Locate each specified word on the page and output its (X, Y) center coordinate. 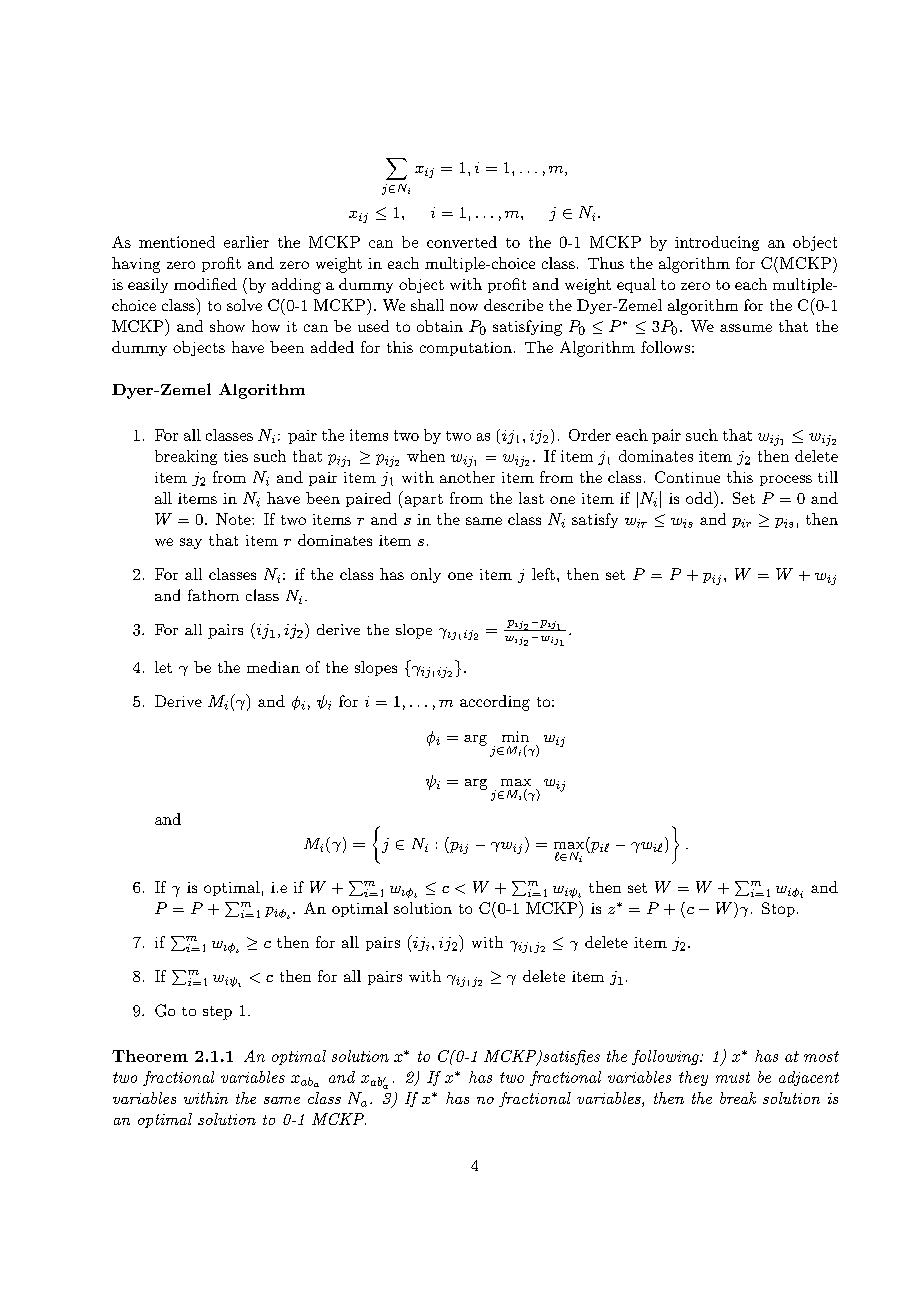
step (217, 1013)
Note (234, 519)
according (495, 703)
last (531, 498)
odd (700, 497)
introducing (717, 243)
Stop (778, 909)
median (273, 667)
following (666, 1057)
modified (205, 284)
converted (462, 242)
